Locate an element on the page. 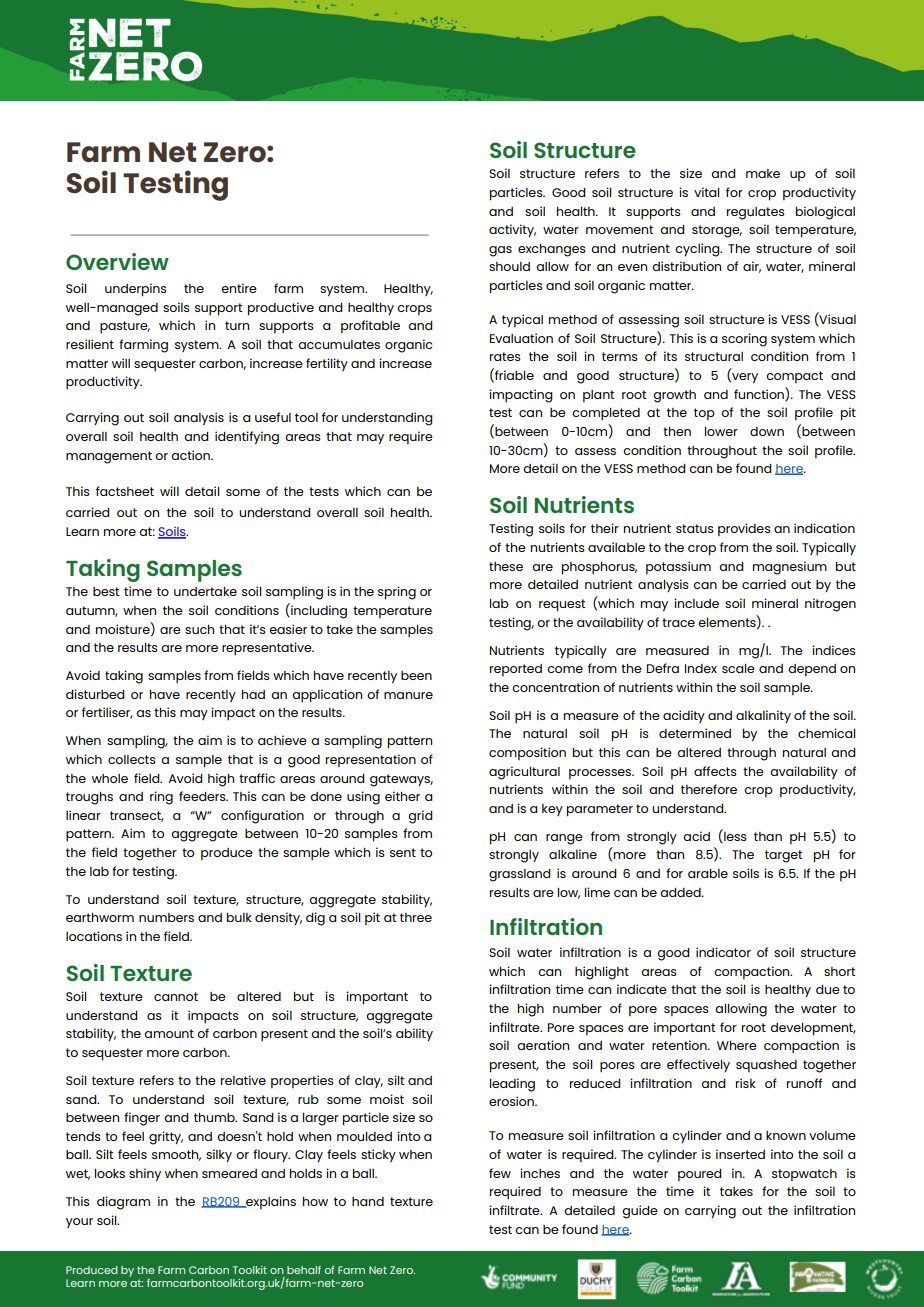 The image size is (924, 1307). best is located at coordinates (106, 591).
